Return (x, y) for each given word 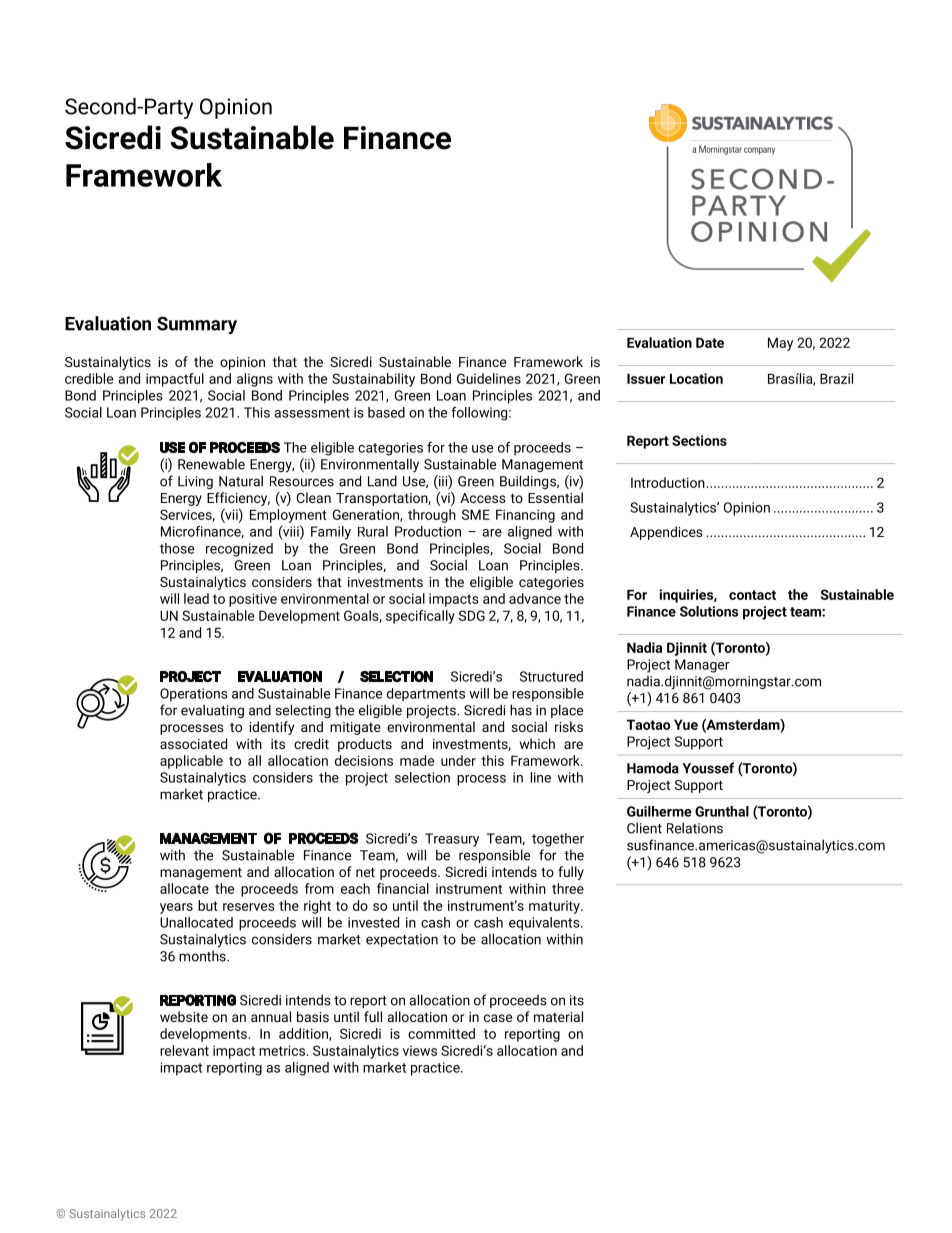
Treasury (452, 840)
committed (441, 1033)
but (208, 905)
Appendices (666, 533)
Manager (702, 666)
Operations (194, 695)
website (184, 1016)
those (177, 548)
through (432, 516)
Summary (197, 325)
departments (426, 694)
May (780, 344)
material (558, 1016)
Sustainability (373, 380)
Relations (695, 828)
